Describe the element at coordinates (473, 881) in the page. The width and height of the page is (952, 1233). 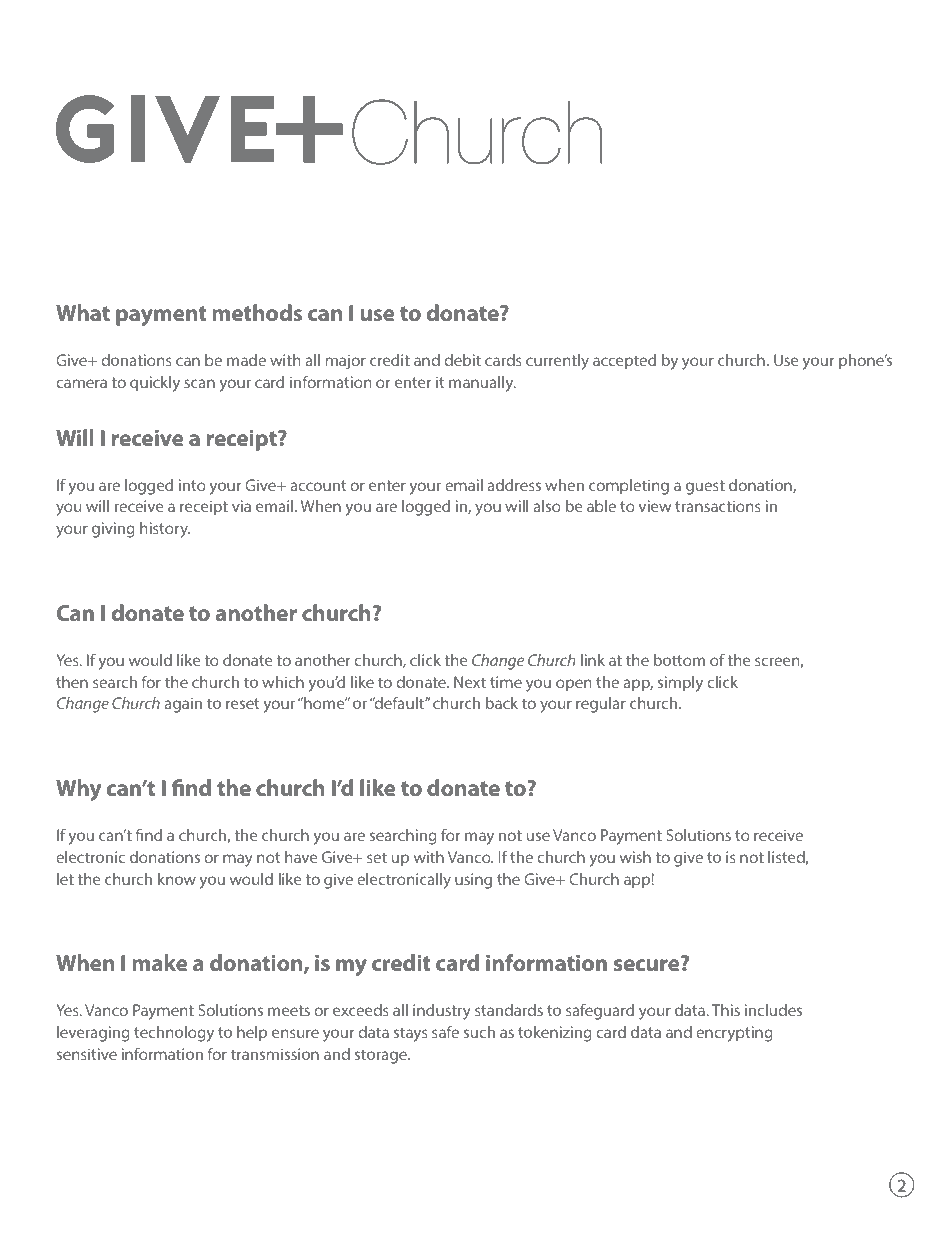
I see `using` at that location.
